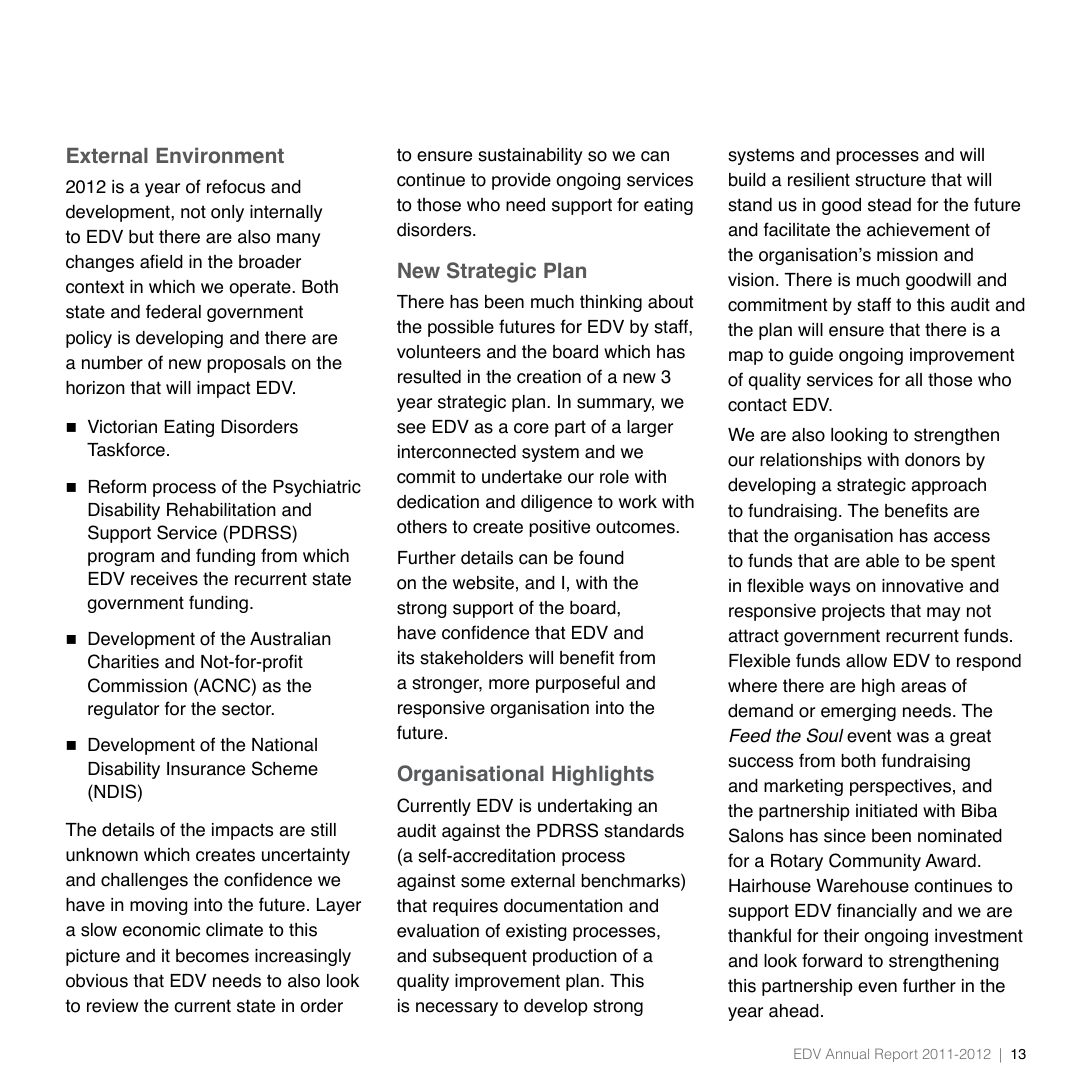 This document has width=1092, height=1092. I want to click on challenges, so click(144, 881).
